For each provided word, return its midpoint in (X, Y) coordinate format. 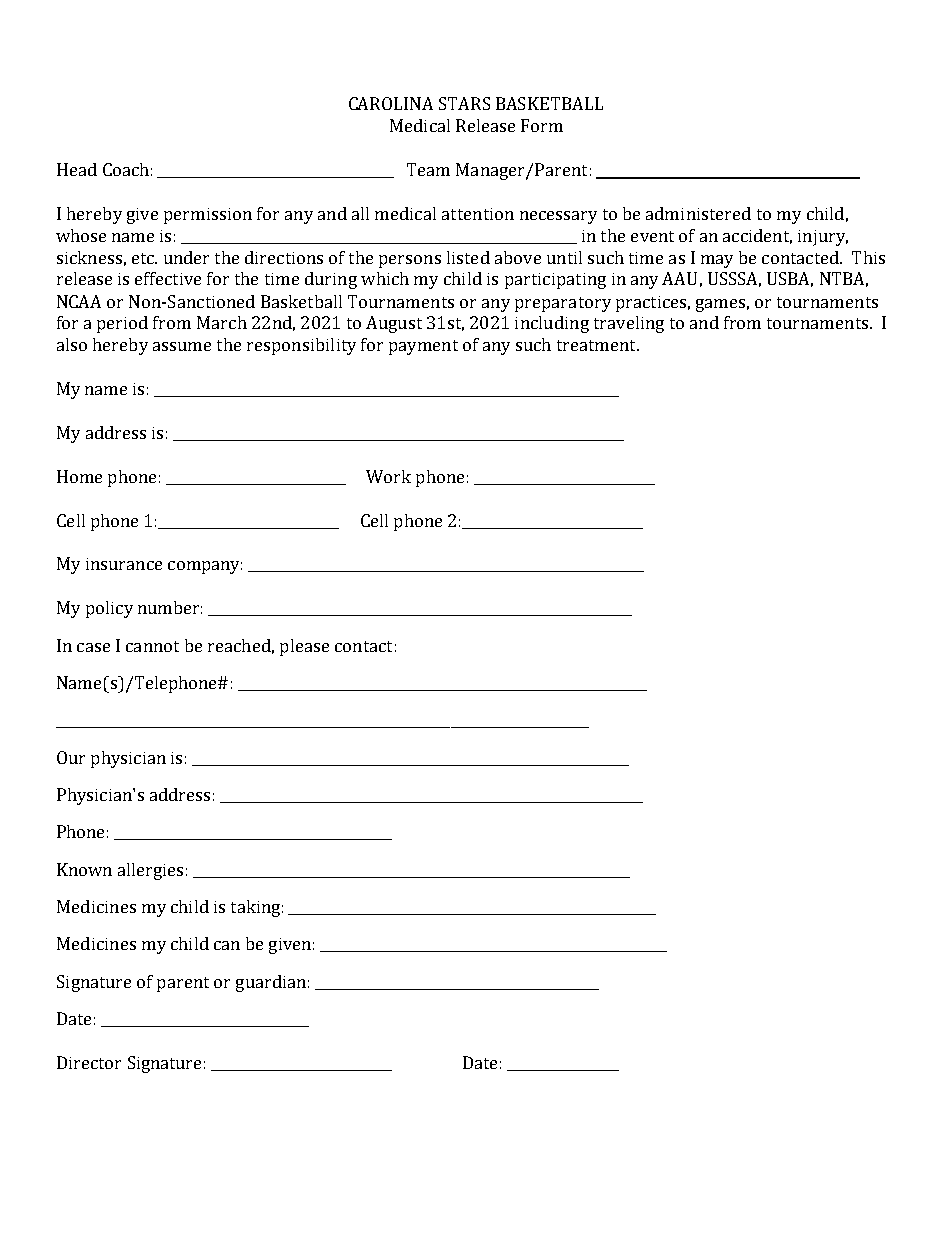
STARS (464, 103)
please (304, 647)
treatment (597, 345)
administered (698, 213)
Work (388, 476)
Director (89, 1062)
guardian (271, 983)
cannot (152, 646)
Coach (126, 169)
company (205, 567)
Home (79, 476)
